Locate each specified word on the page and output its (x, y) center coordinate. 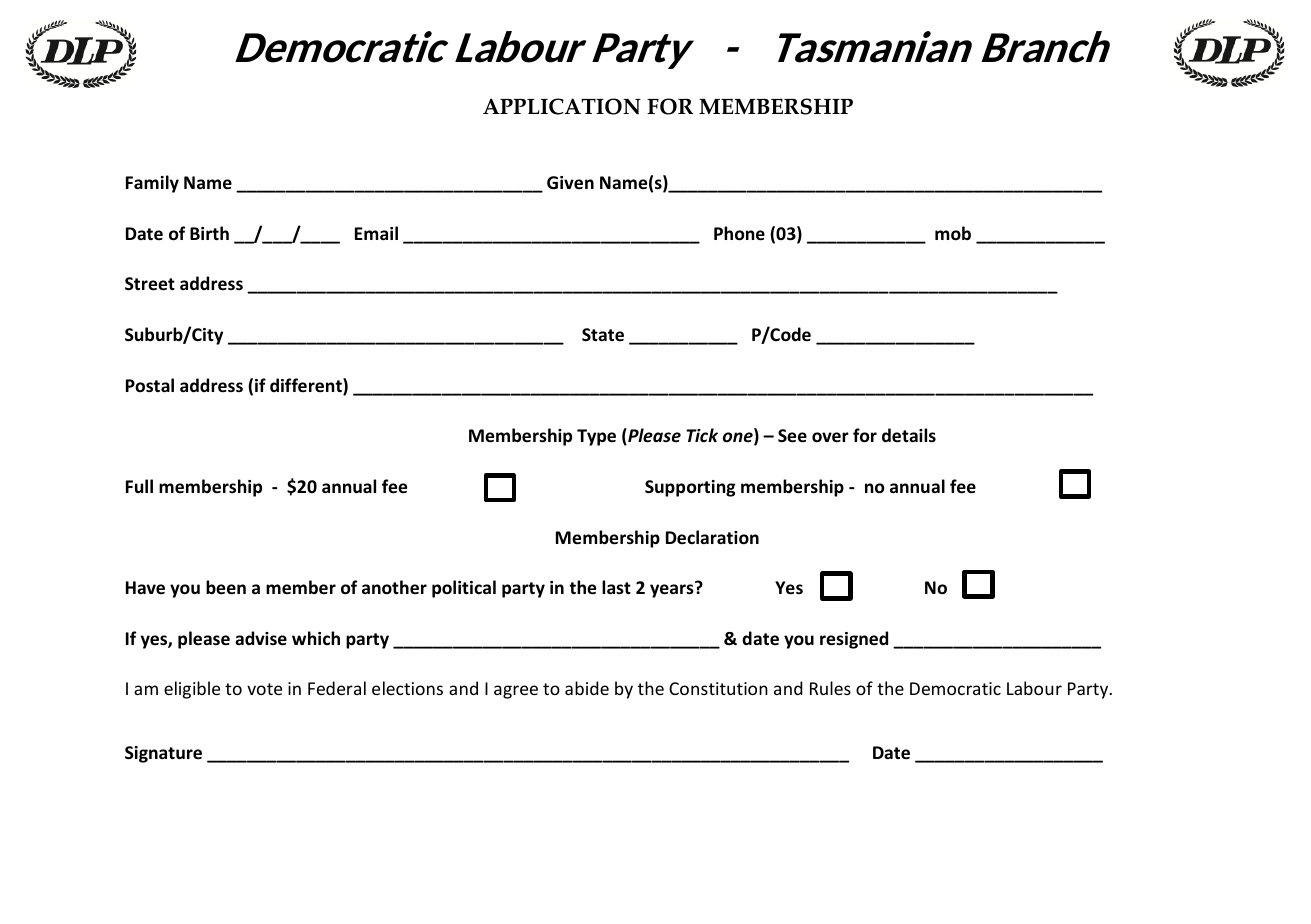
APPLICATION (562, 106)
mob (953, 233)
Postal (150, 385)
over (830, 437)
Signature (163, 754)
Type (596, 437)
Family (152, 184)
